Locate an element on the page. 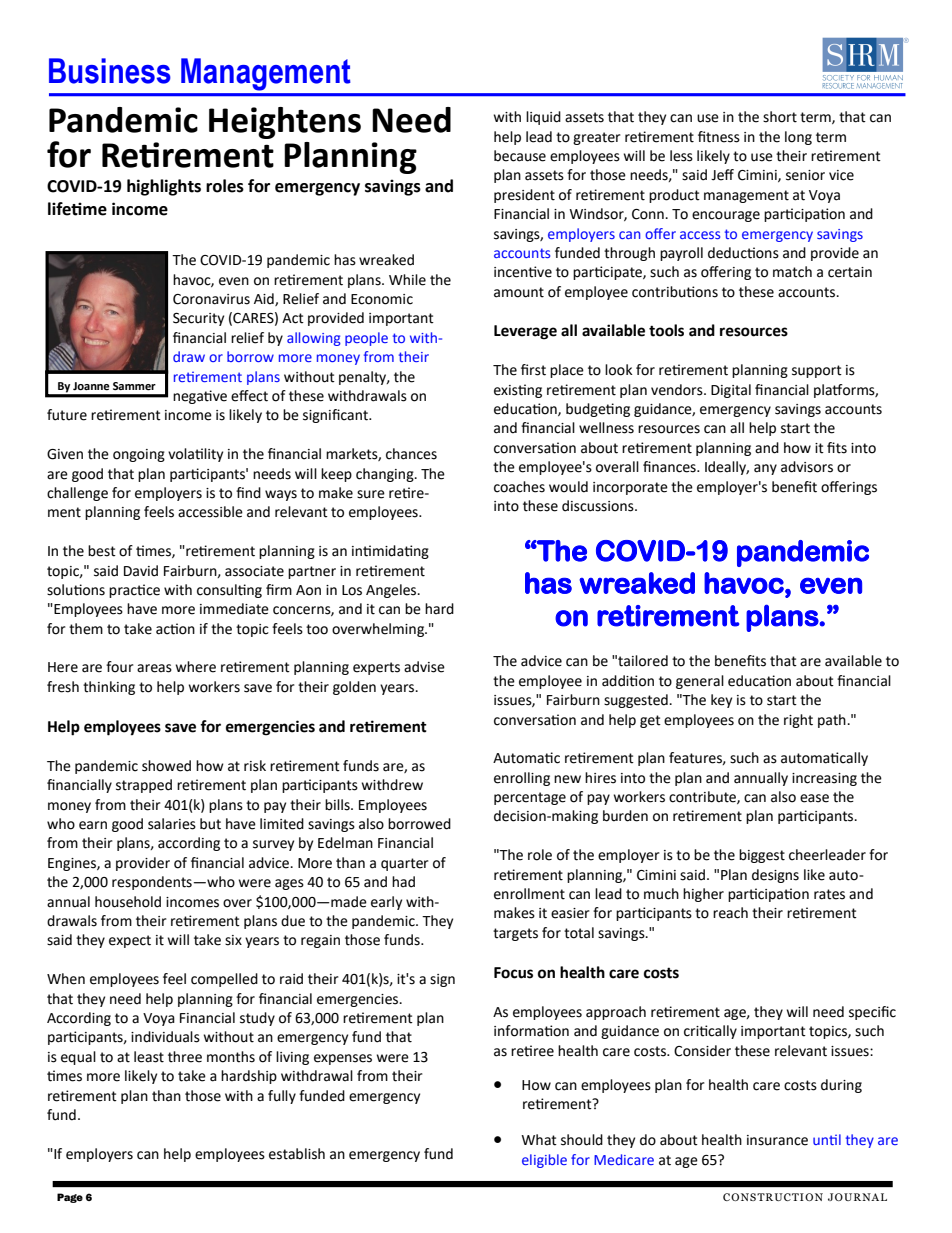 This image has height=1233, width=952. Business is located at coordinates (110, 71).
